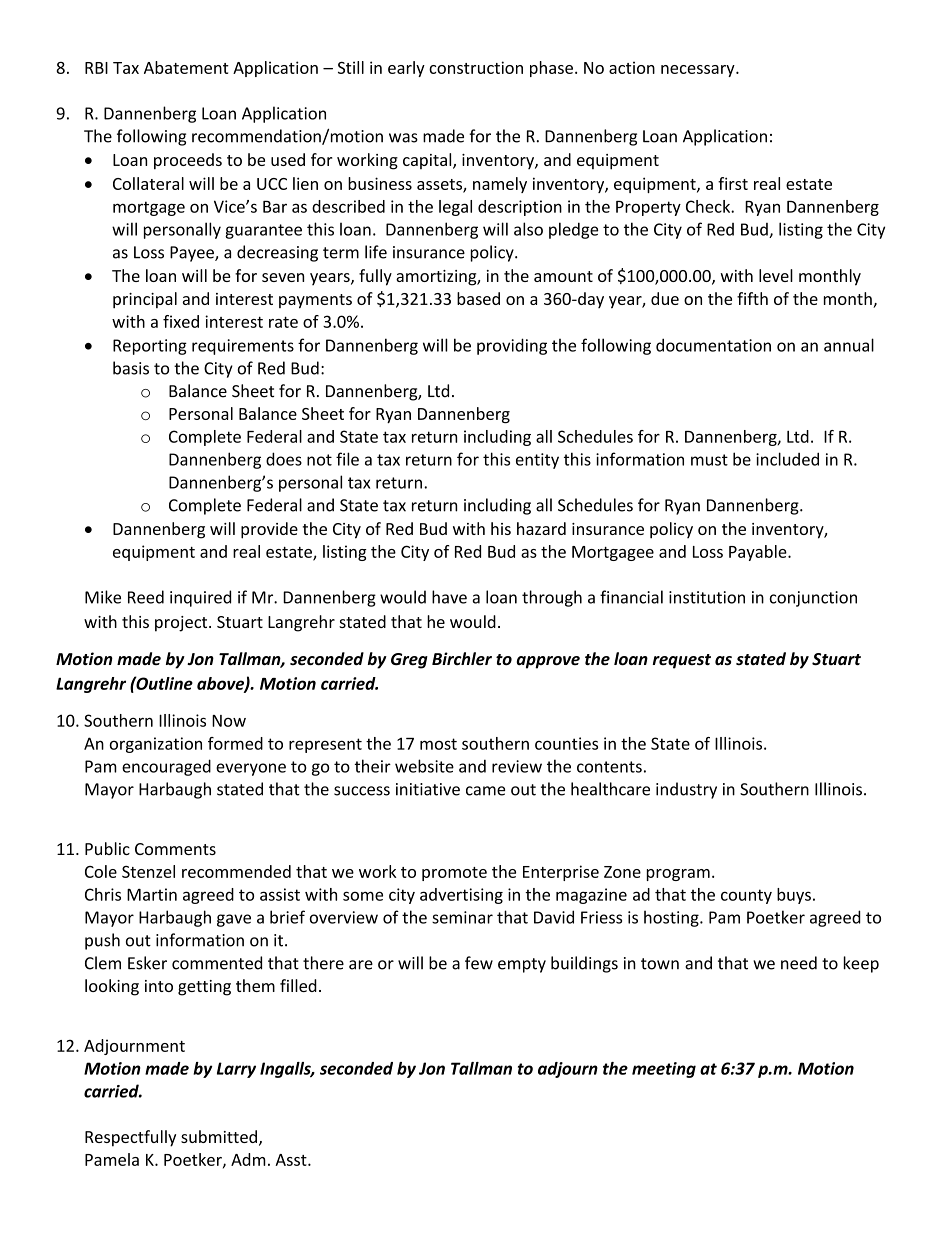 This screenshot has width=952, height=1233. Describe the element at coordinates (664, 1070) in the screenshot. I see `meeting` at that location.
